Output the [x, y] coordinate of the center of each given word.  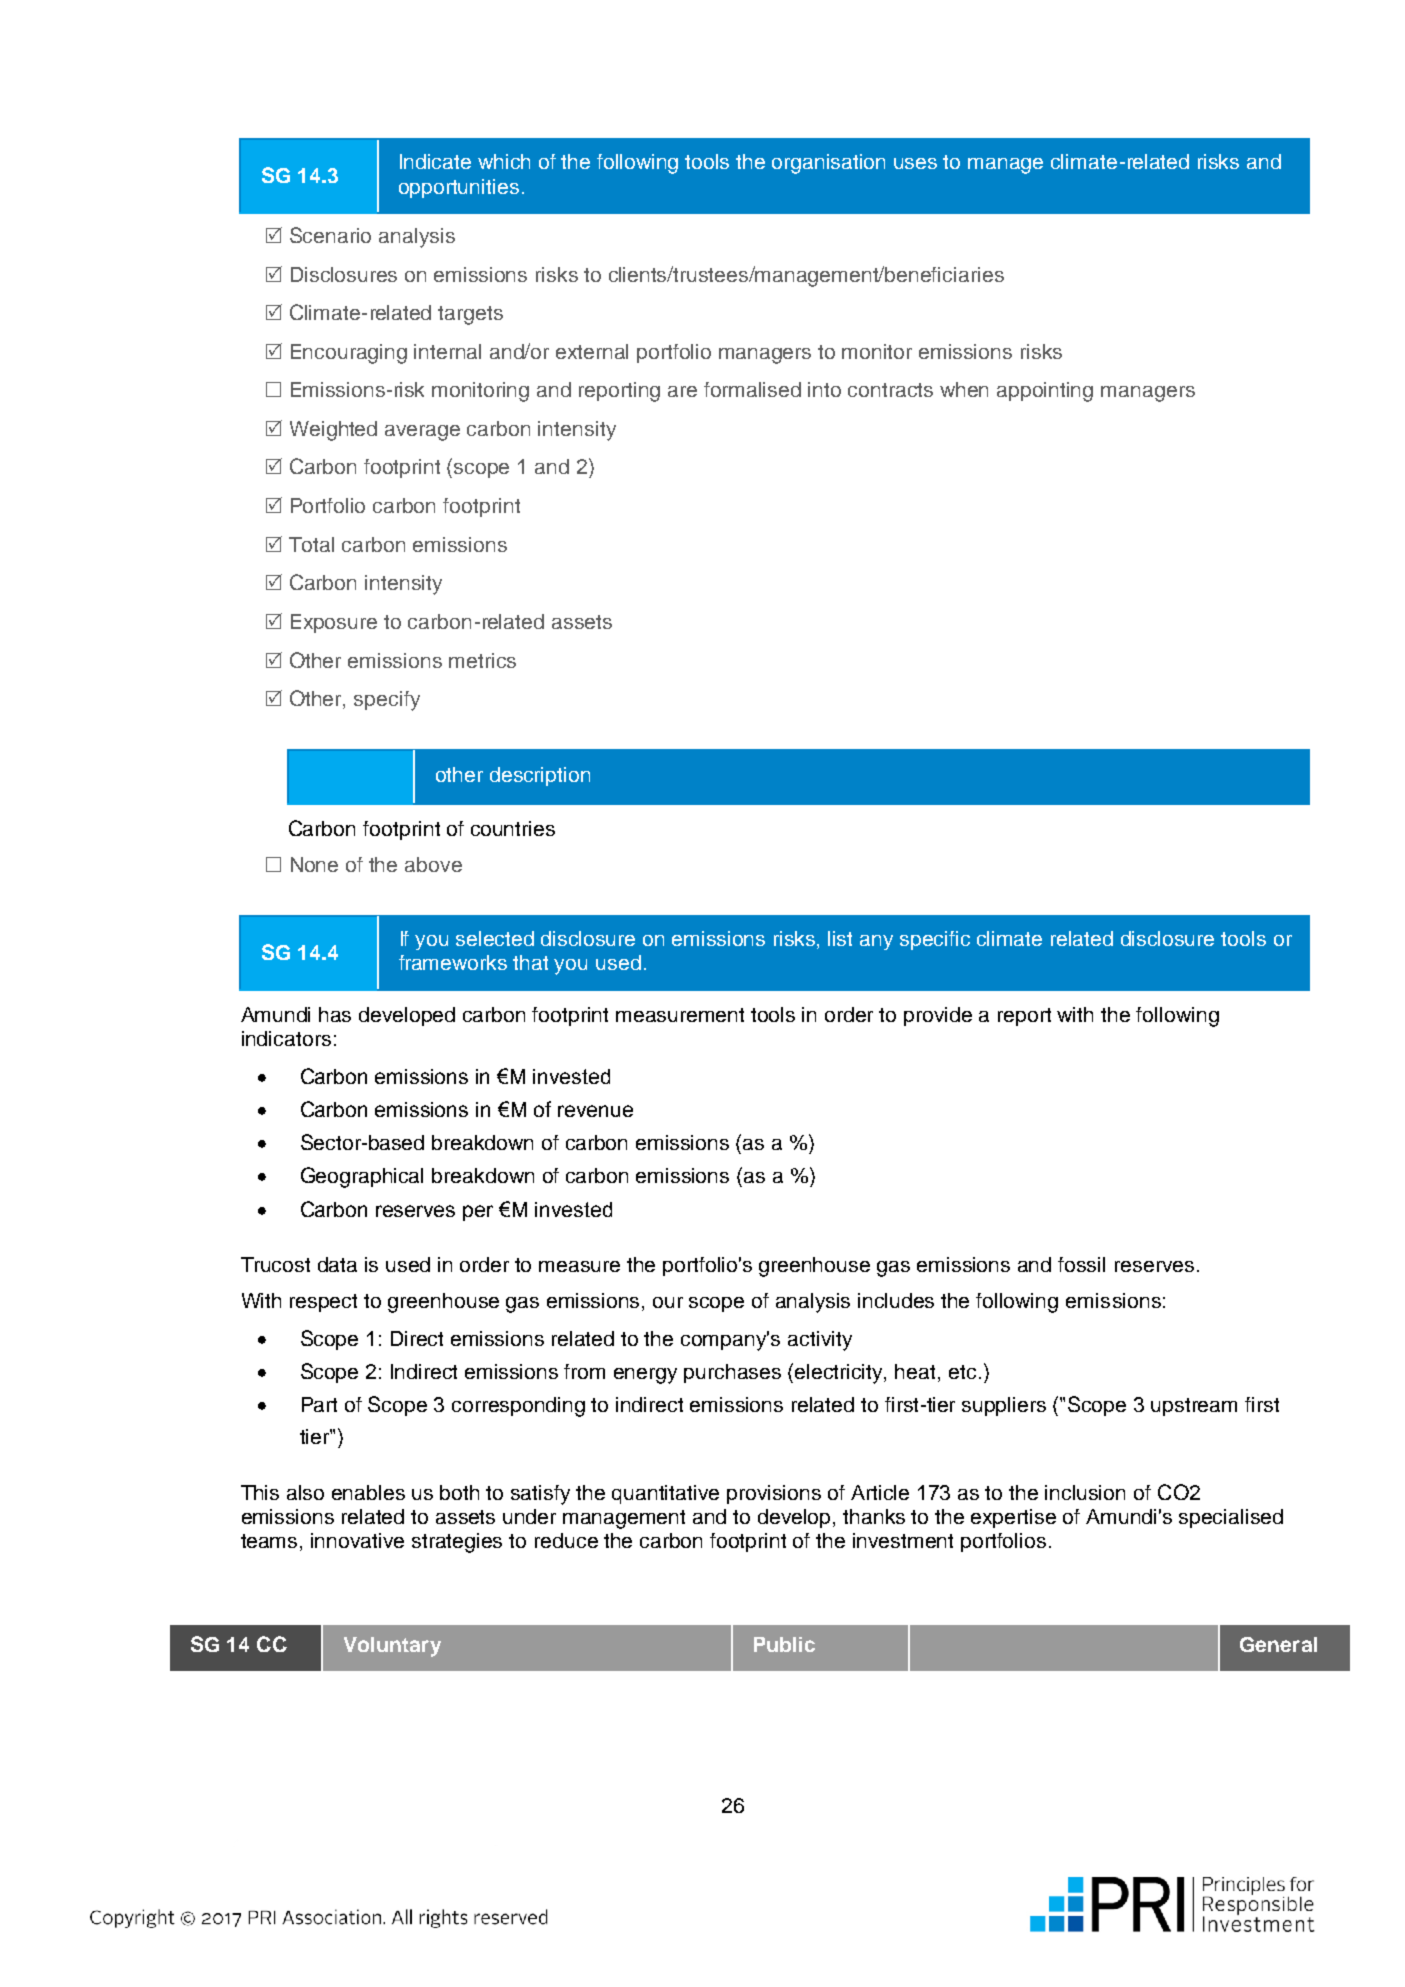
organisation [828, 164]
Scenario [330, 235]
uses [915, 163]
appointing [1045, 392]
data [337, 1264]
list [840, 938]
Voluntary [392, 1647]
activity [820, 1341]
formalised [752, 389]
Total [311, 544]
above [433, 864]
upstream [1194, 1407]
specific [935, 940]
